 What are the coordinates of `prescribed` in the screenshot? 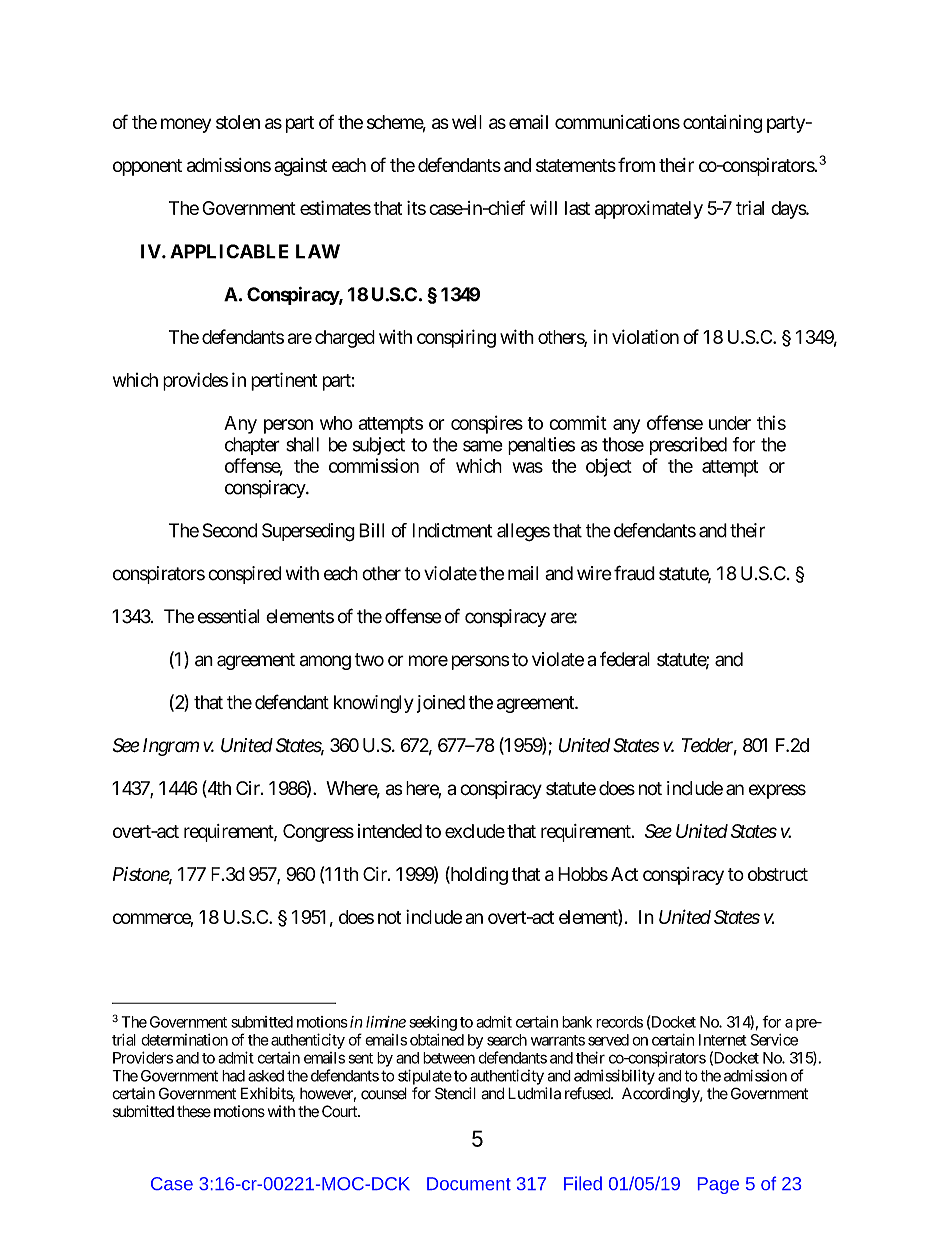 It's located at (688, 446).
